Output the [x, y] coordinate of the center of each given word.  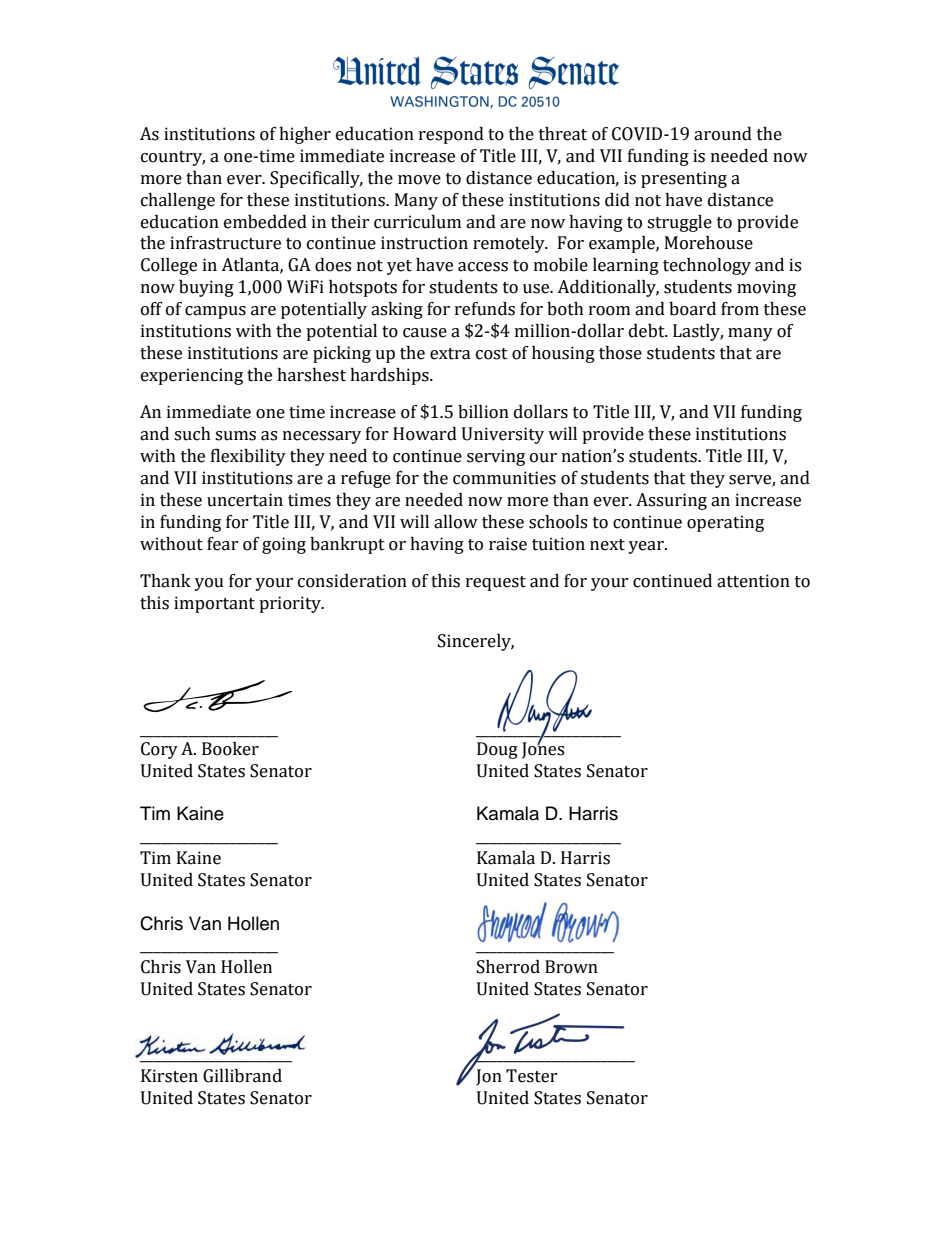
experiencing [192, 376]
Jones [543, 749]
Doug [497, 750]
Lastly [698, 332]
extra [450, 354]
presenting [684, 179]
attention [753, 581]
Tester [532, 1076]
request [496, 583]
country [173, 158]
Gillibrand [242, 1076]
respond [451, 135]
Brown [571, 967]
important [214, 604]
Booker [230, 749]
